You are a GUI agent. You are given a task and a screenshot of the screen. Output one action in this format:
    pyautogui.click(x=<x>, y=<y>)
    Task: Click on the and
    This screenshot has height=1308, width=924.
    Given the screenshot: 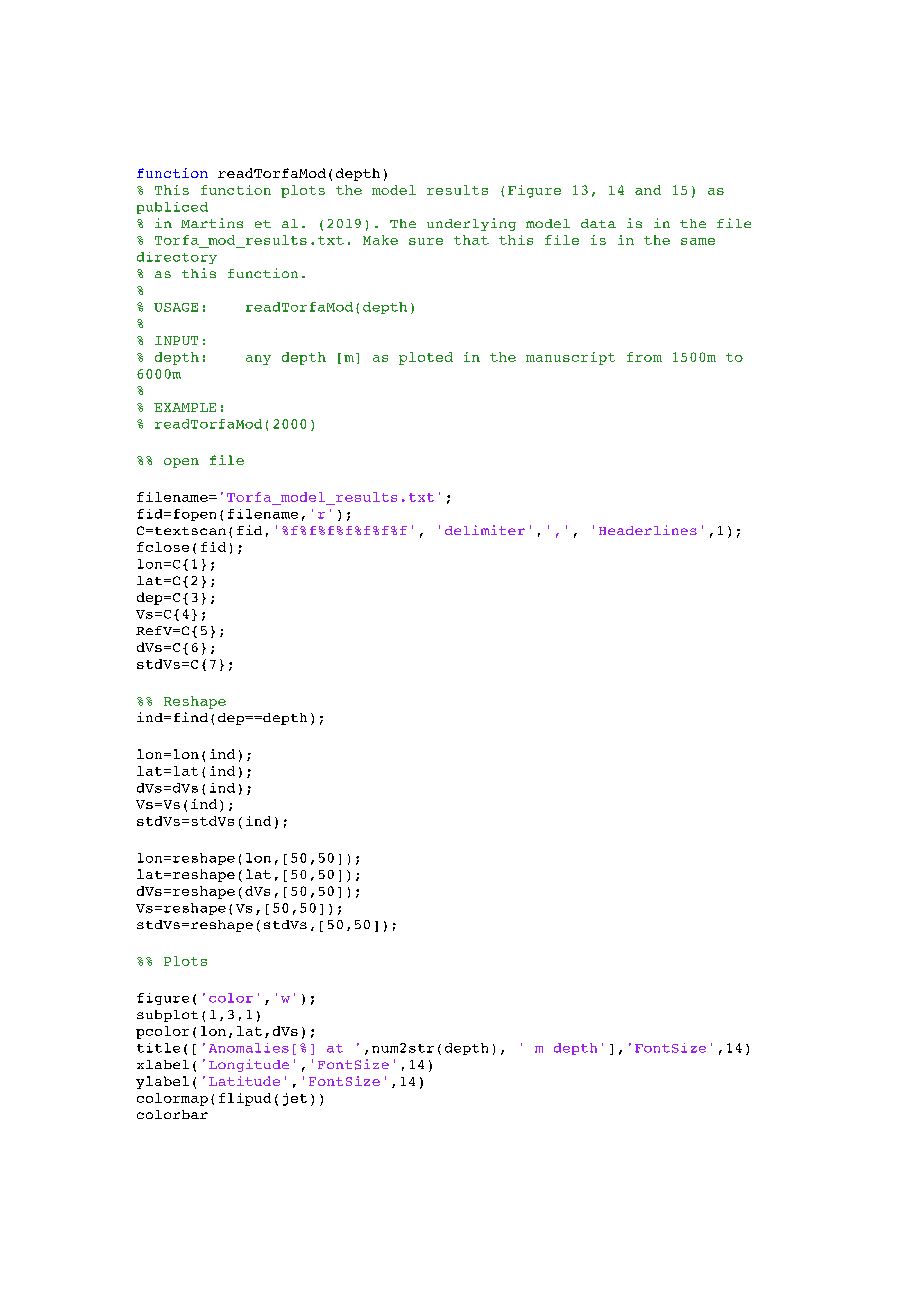 What is the action you would take?
    pyautogui.click(x=648, y=190)
